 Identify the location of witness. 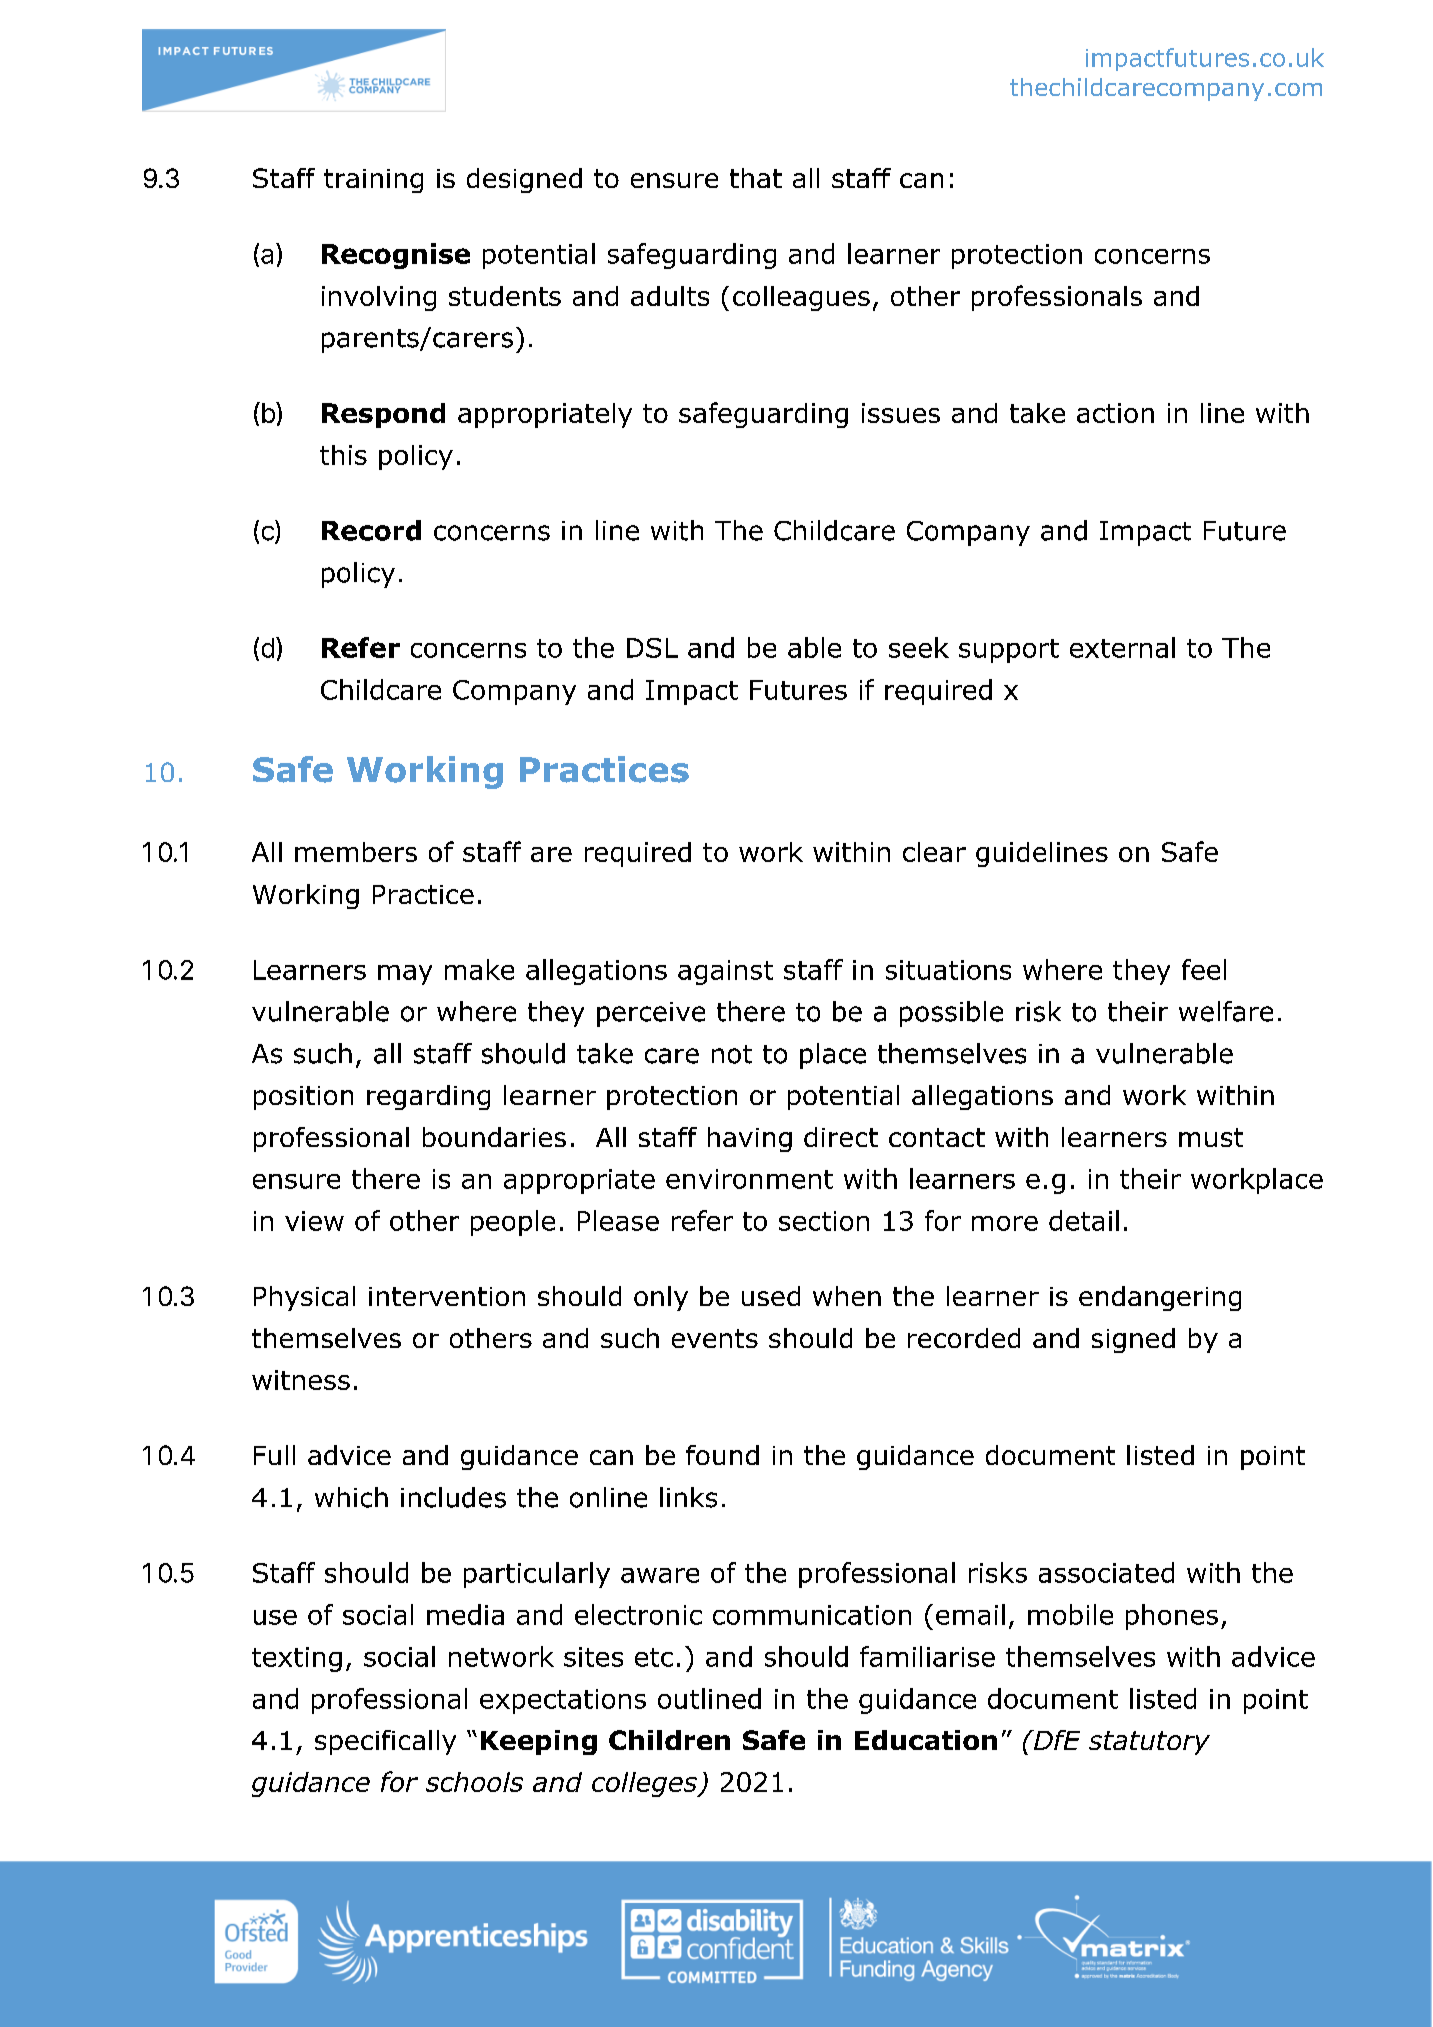
(301, 1380).
